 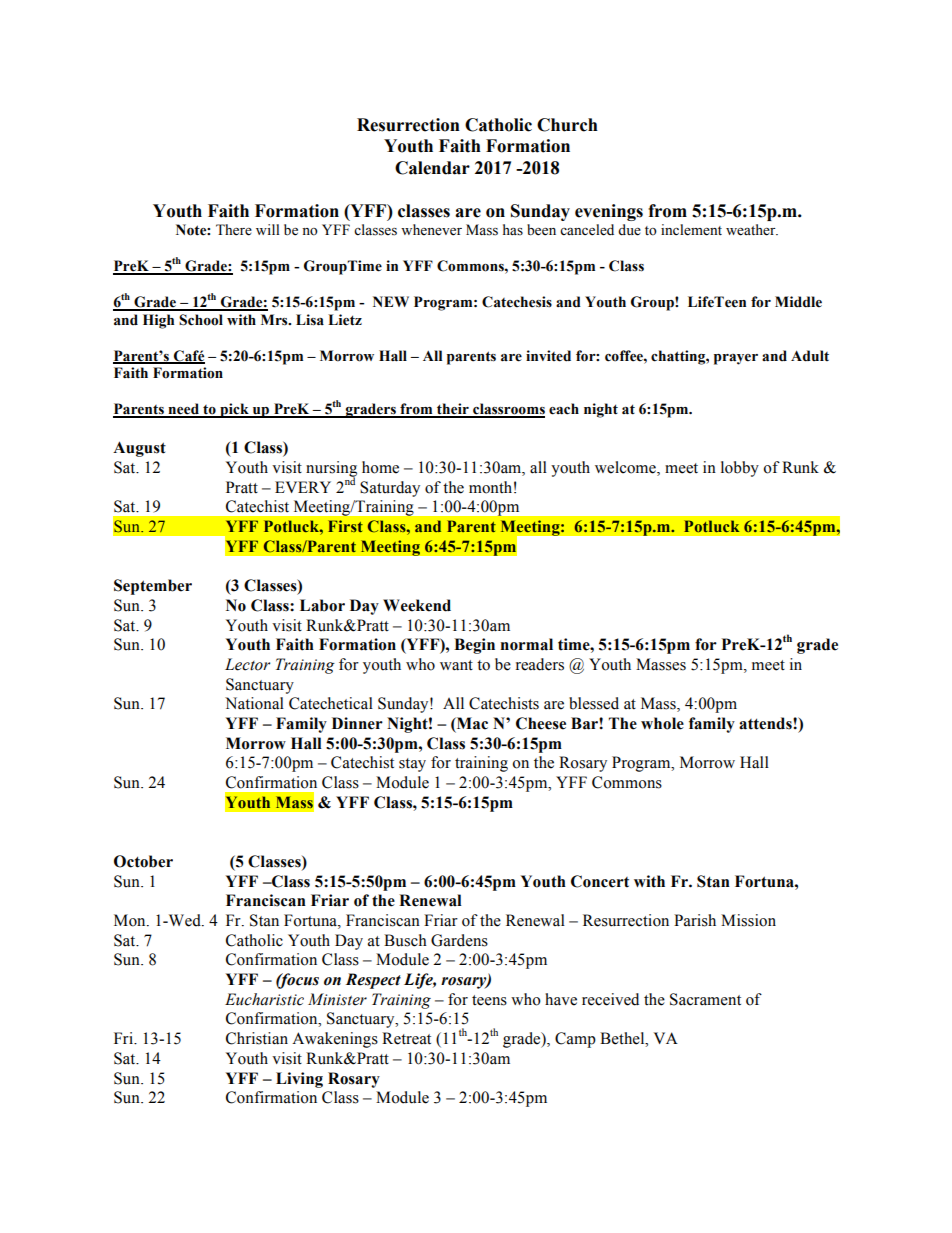 What do you see at coordinates (662, 723) in the screenshot?
I see `whole` at bounding box center [662, 723].
